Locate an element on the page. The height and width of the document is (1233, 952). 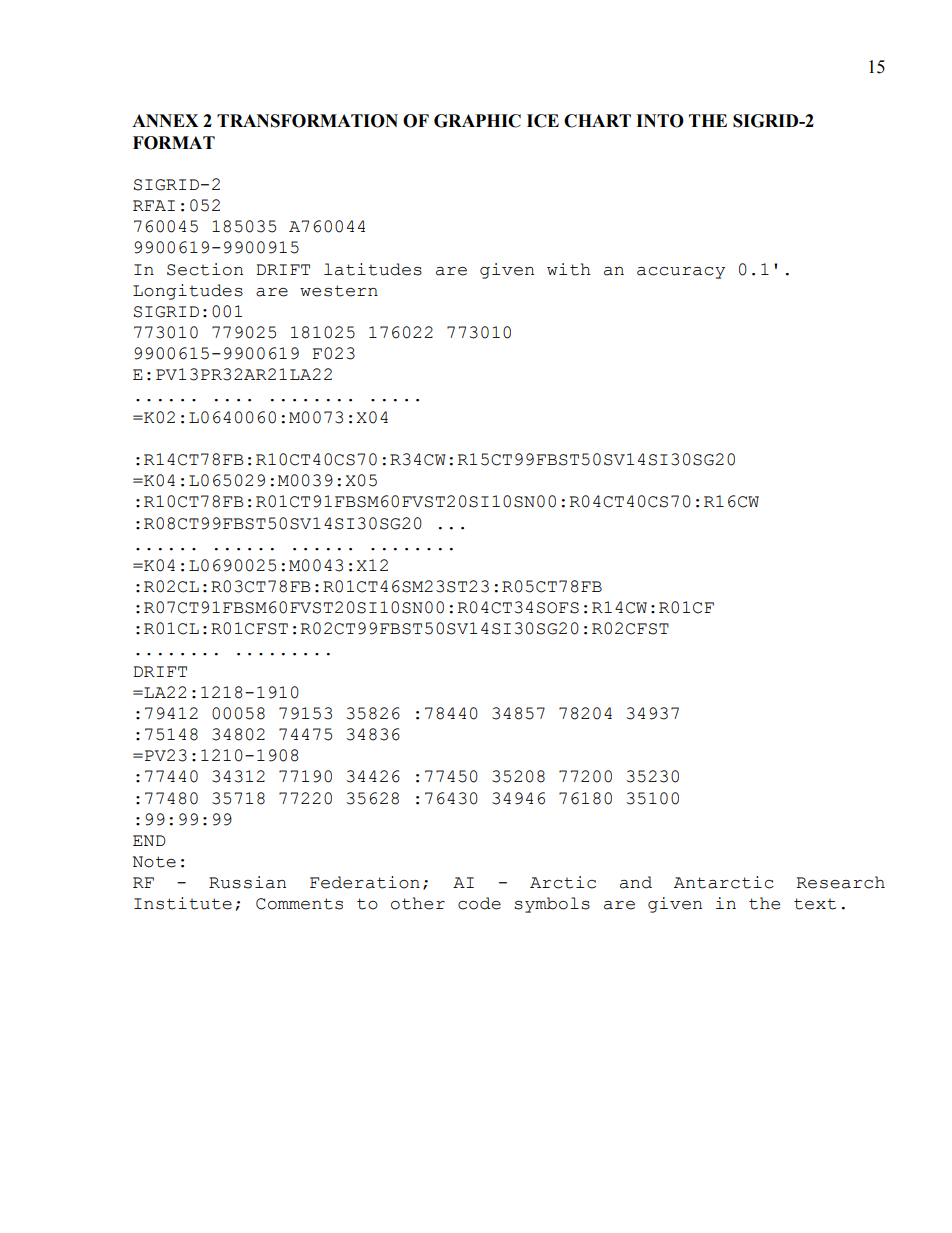
Russian is located at coordinates (247, 882).
